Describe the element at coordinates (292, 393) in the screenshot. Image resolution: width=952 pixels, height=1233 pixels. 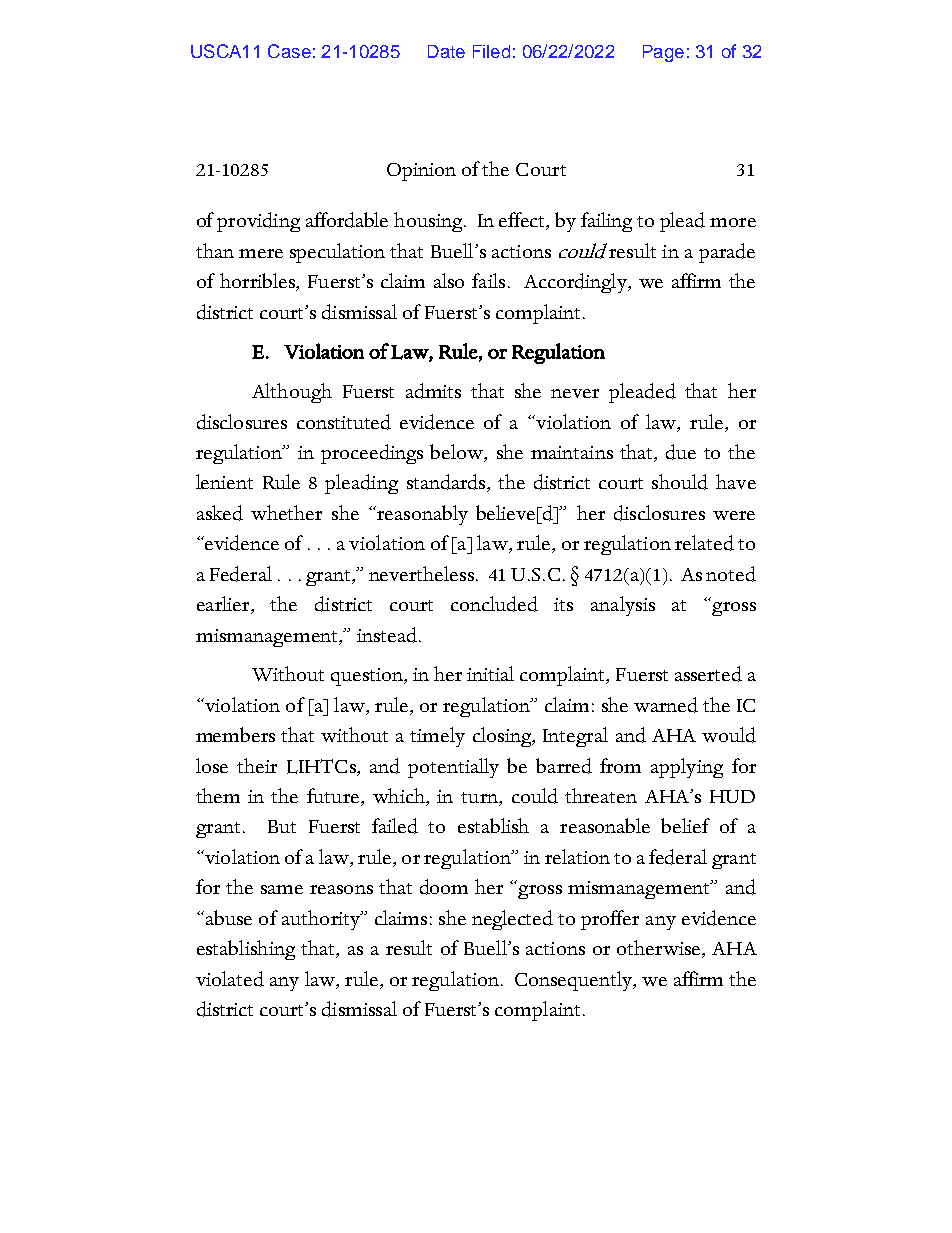
I see `Although` at that location.
